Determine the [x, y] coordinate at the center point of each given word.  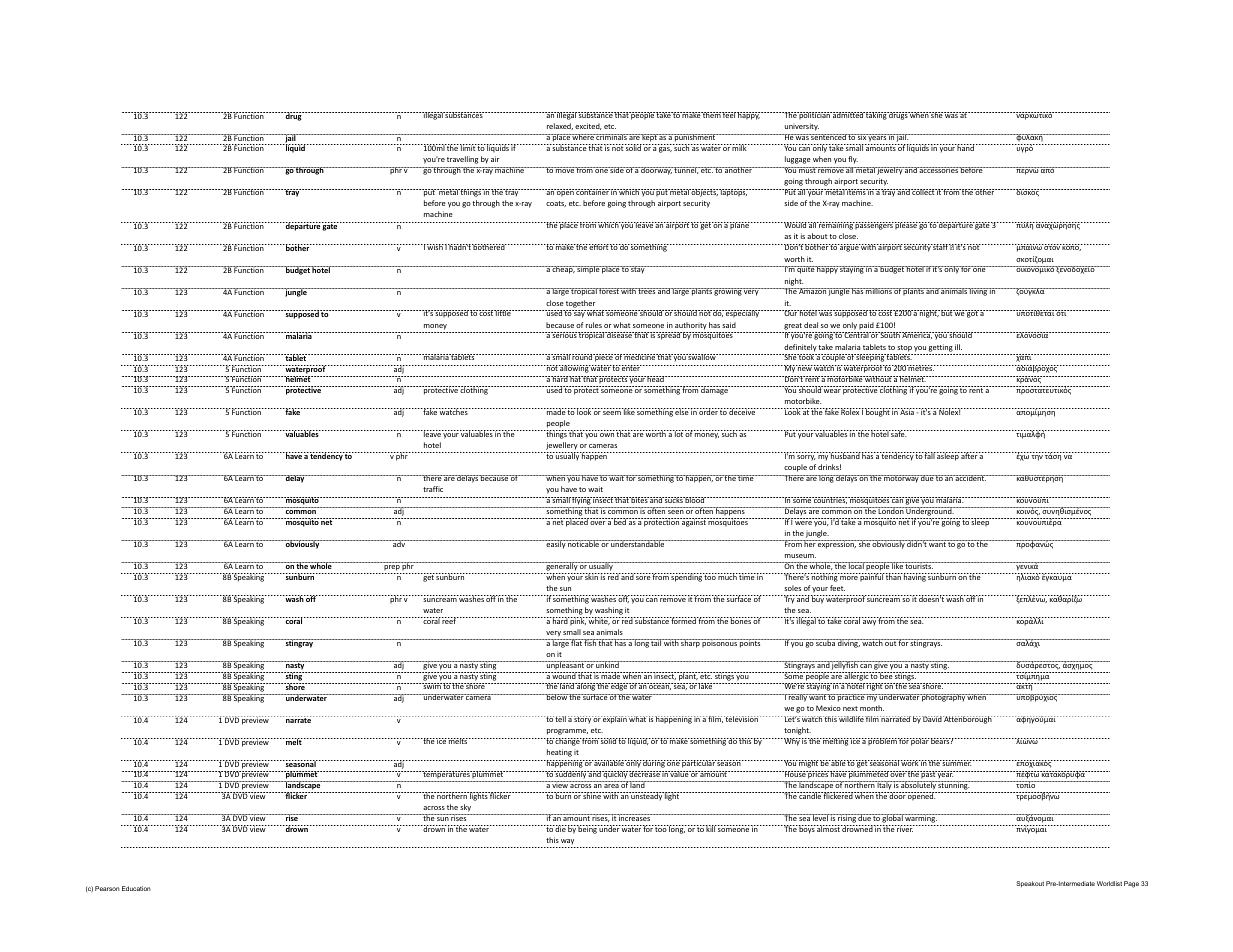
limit [468, 147]
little [503, 313]
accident [970, 478]
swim [432, 686]
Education [136, 888]
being [588, 829]
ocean [659, 686]
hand [965, 147]
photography [943, 698]
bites [639, 500]
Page [1131, 884]
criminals [612, 137]
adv [399, 543]
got [972, 314]
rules [594, 325]
